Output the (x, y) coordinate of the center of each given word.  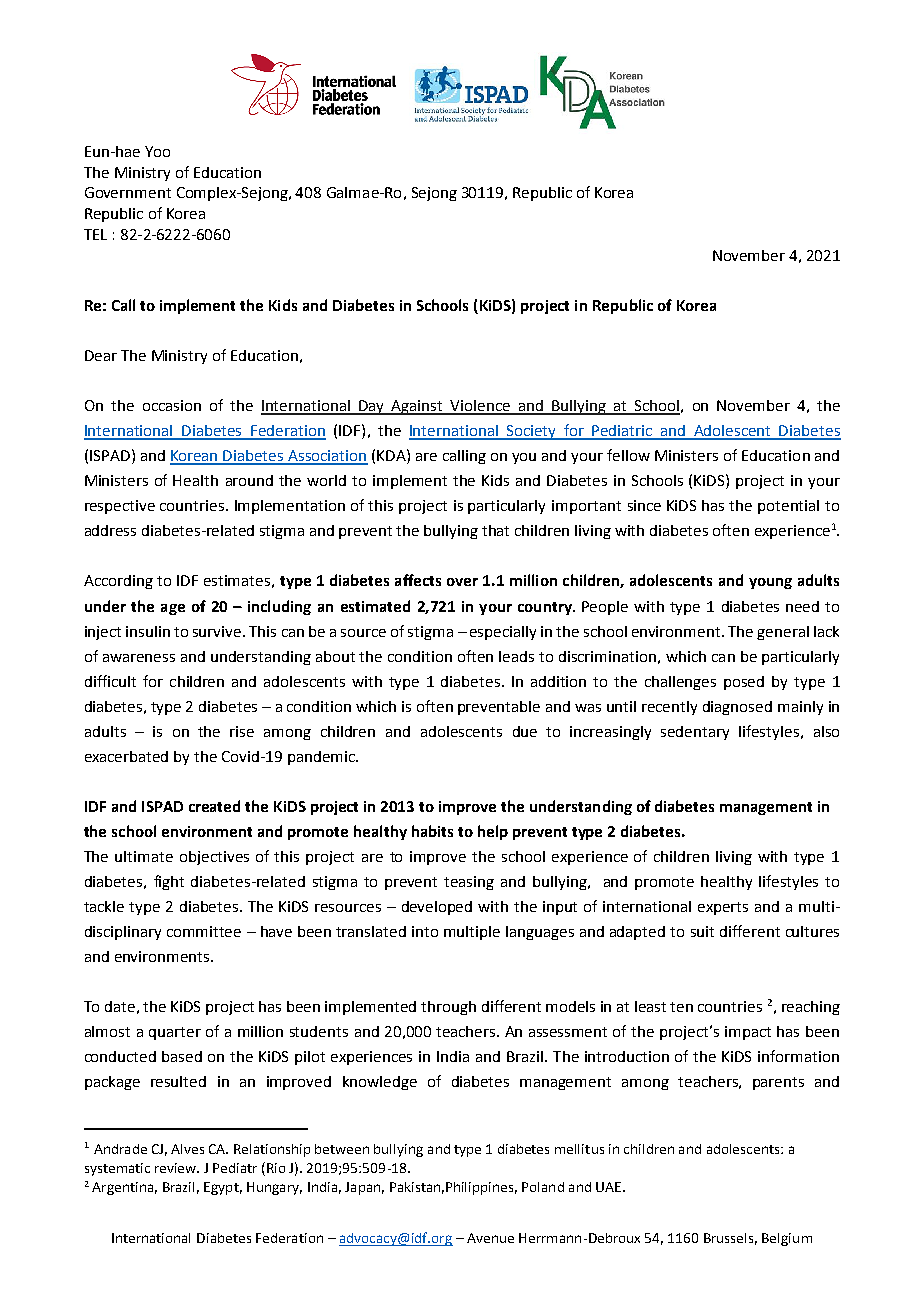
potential (788, 507)
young (770, 583)
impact (748, 1033)
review (177, 1168)
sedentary (695, 733)
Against (418, 407)
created (214, 806)
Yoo (157, 151)
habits (432, 831)
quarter (175, 1033)
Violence (480, 407)
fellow (628, 455)
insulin (148, 631)
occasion (172, 405)
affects (418, 580)
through (448, 1008)
